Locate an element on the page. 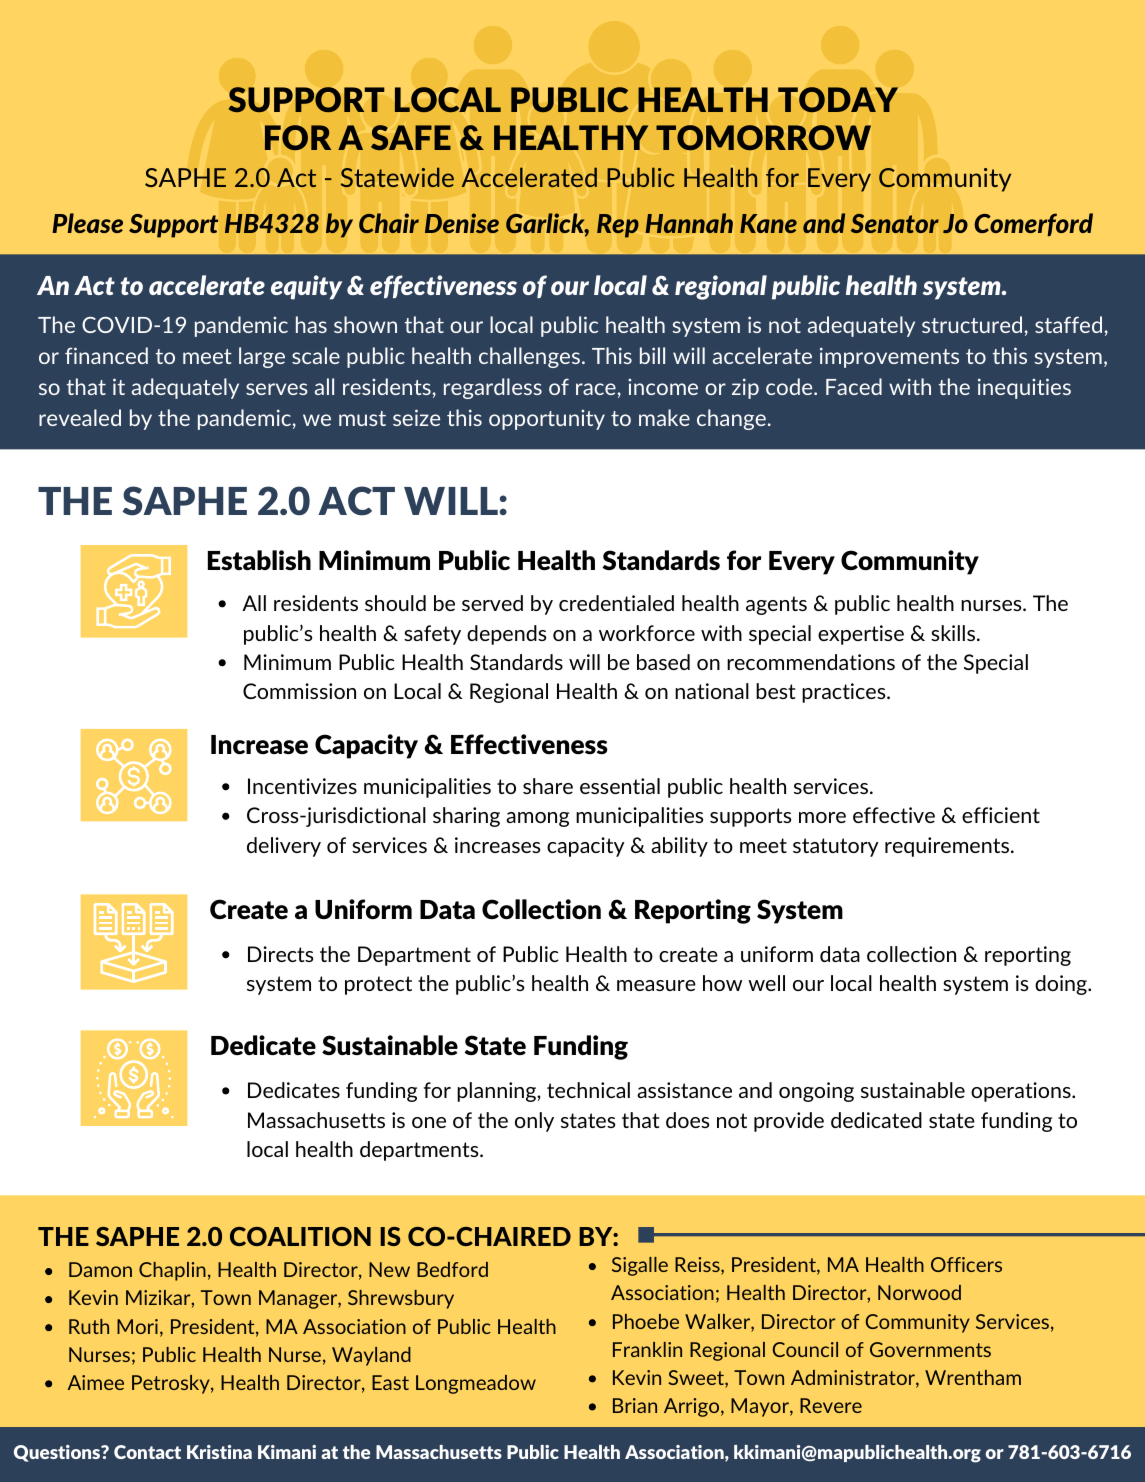 Image resolution: width=1145 pixels, height=1482 pixels. Denise is located at coordinates (462, 223).
